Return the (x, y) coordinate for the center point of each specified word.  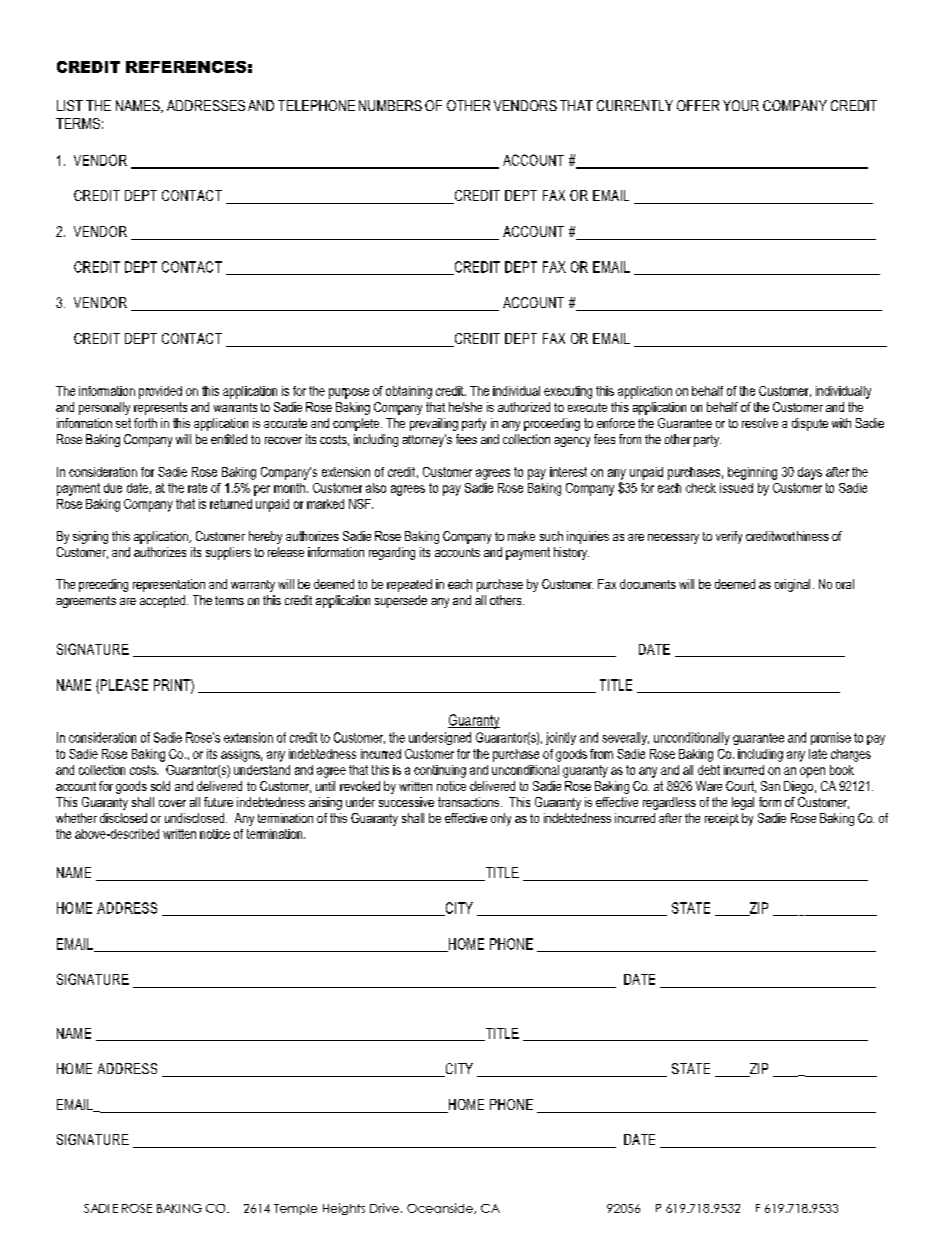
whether (76, 818)
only (501, 819)
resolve (760, 423)
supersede (401, 601)
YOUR (741, 105)
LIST (70, 105)
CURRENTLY (635, 105)
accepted (164, 601)
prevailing (434, 424)
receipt (722, 819)
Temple (295, 1209)
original (792, 585)
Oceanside (441, 1208)
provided (160, 392)
